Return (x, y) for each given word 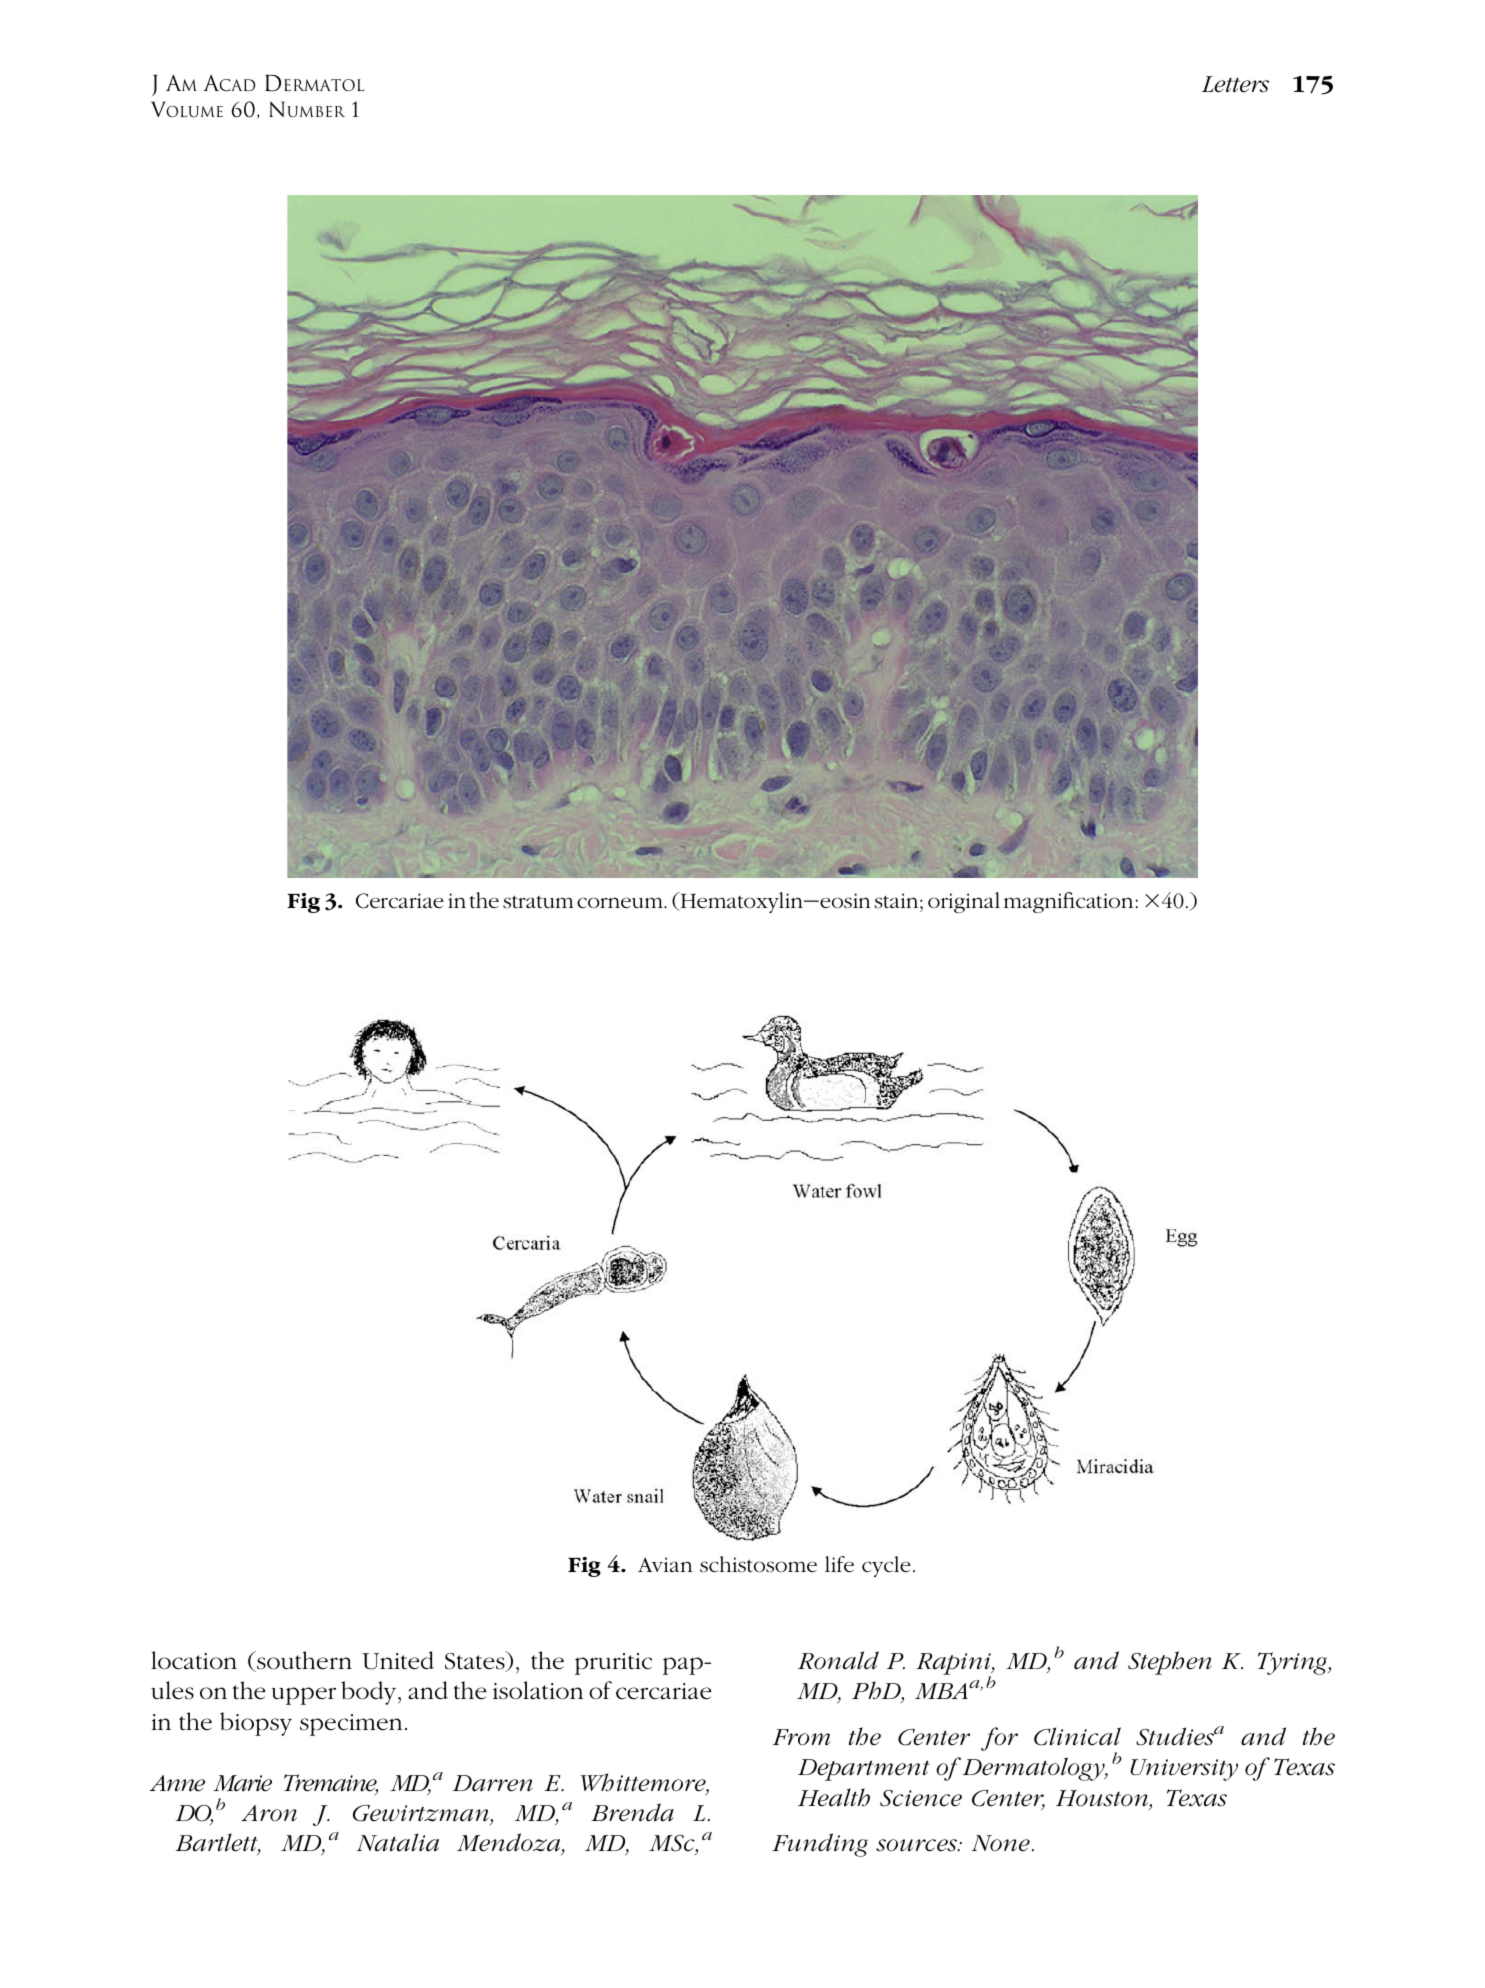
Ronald (838, 1660)
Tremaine (331, 1784)
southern (303, 1661)
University (1184, 1770)
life (839, 1564)
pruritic (613, 1664)
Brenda (632, 1812)
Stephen (1170, 1663)
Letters (1235, 84)
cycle (886, 1566)
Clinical (1077, 1736)
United (398, 1660)
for (999, 1739)
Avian (665, 1564)
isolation (538, 1690)
